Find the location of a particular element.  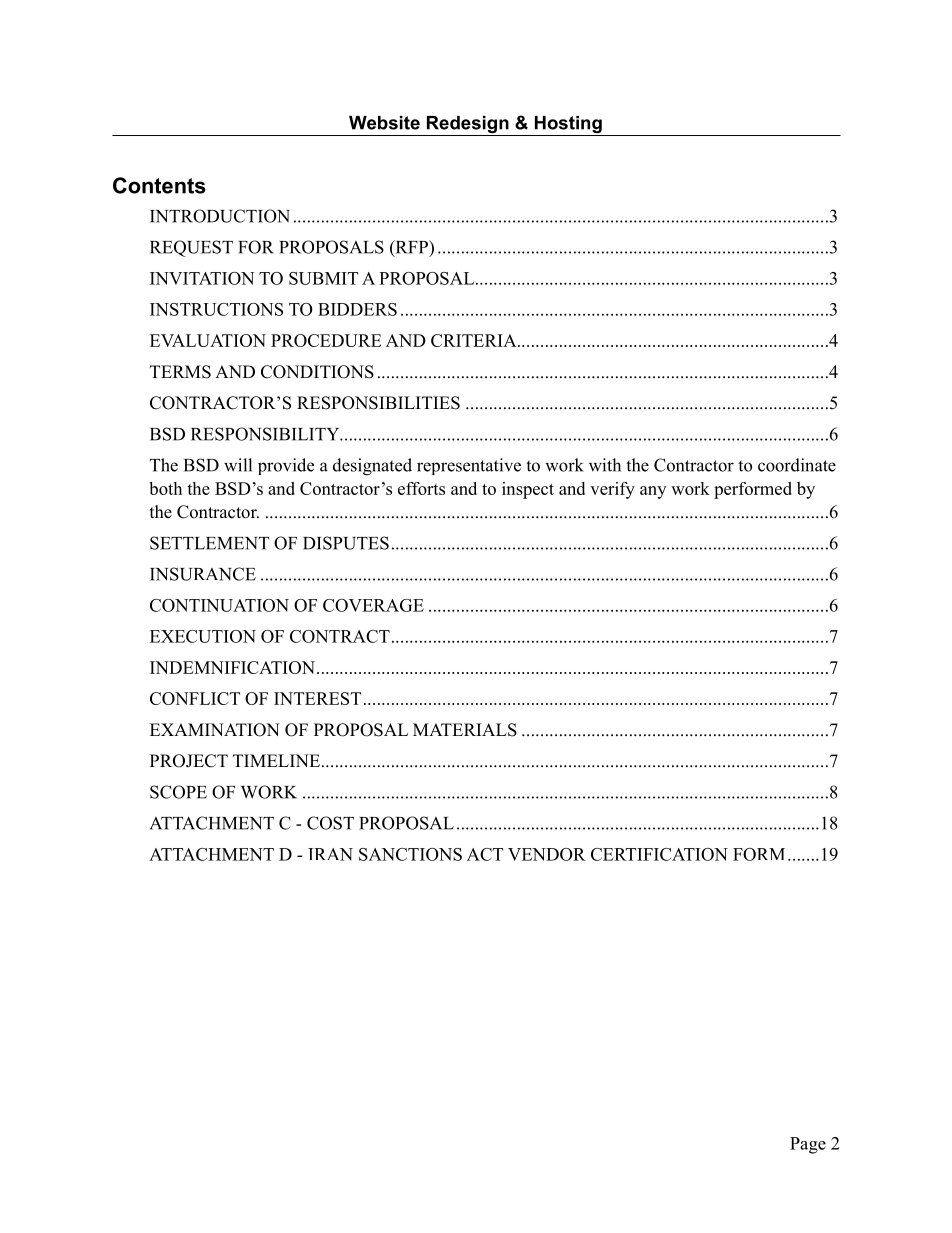

INTRODUCTION is located at coordinates (220, 216).
